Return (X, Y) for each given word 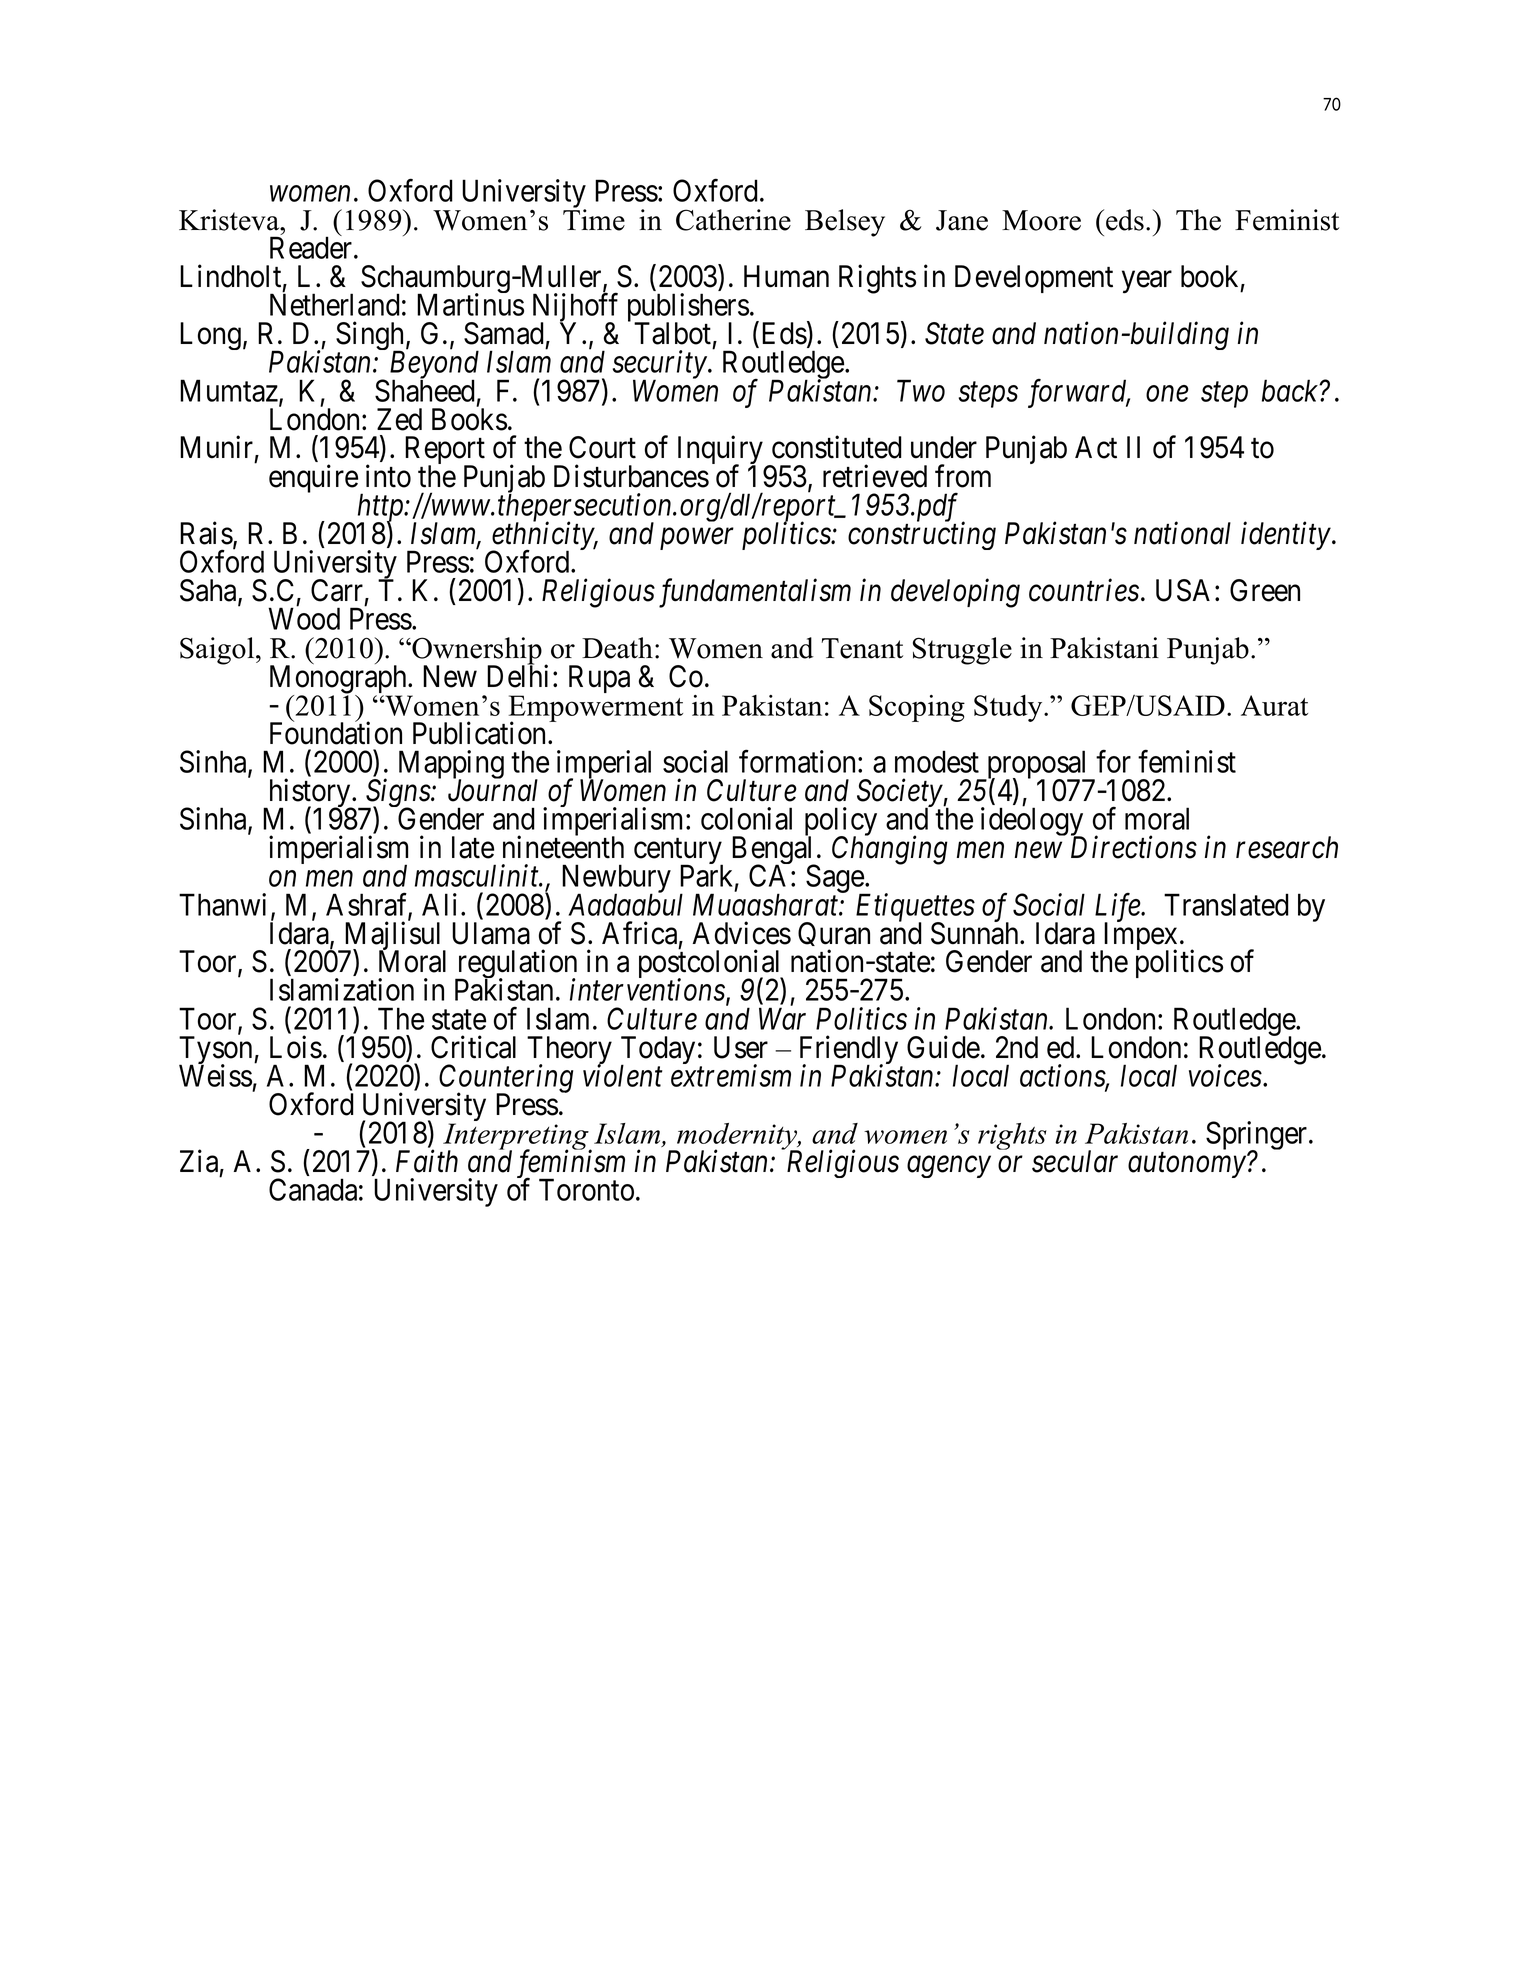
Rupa (599, 679)
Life (1119, 908)
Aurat (1274, 705)
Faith (427, 1161)
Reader (312, 247)
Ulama (491, 933)
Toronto (586, 1190)
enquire (313, 478)
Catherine (733, 220)
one (1167, 394)
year (1147, 282)
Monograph (339, 680)
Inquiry (720, 451)
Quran (834, 937)
